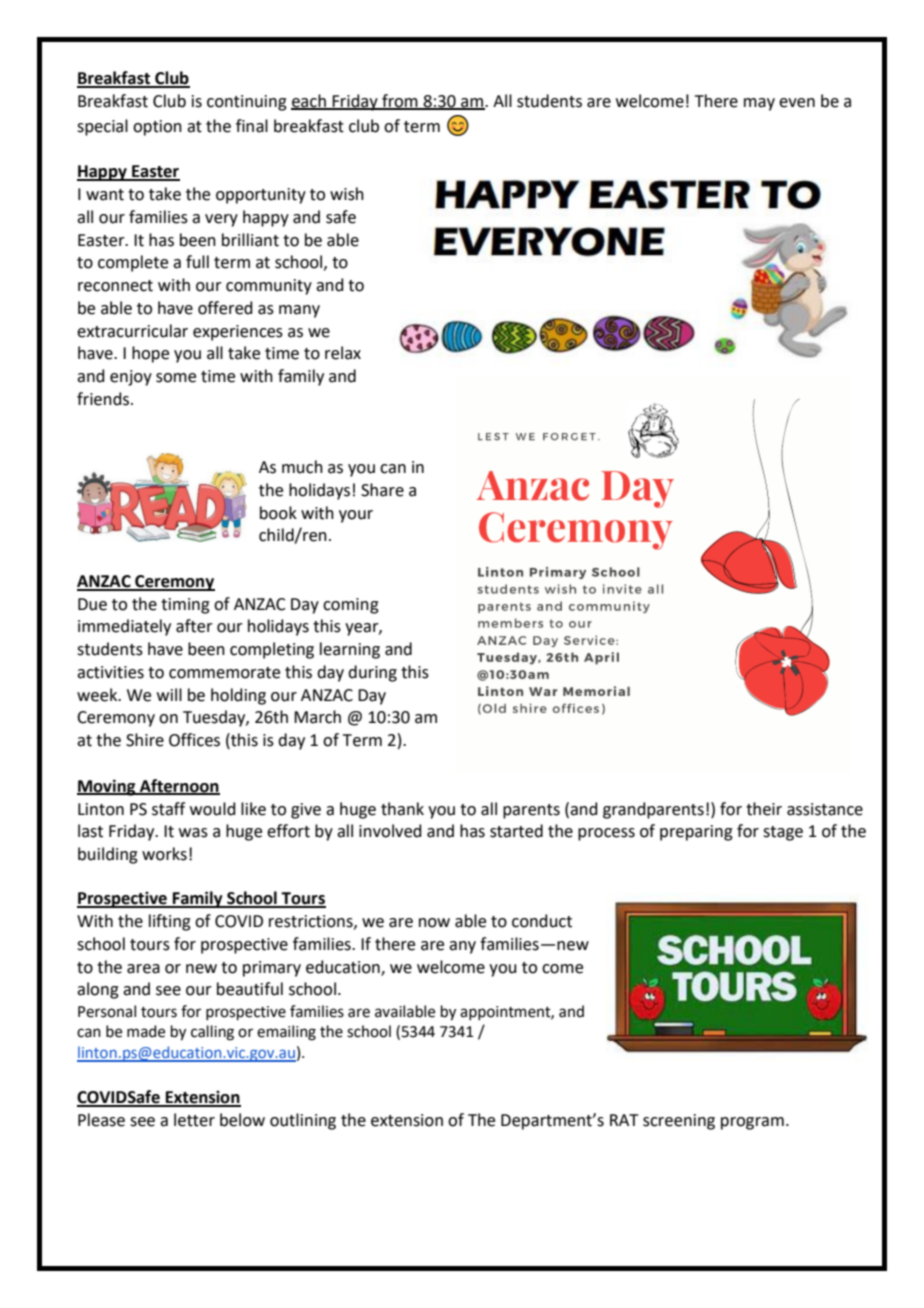 This screenshot has width=924, height=1308. I want to click on their, so click(764, 809).
